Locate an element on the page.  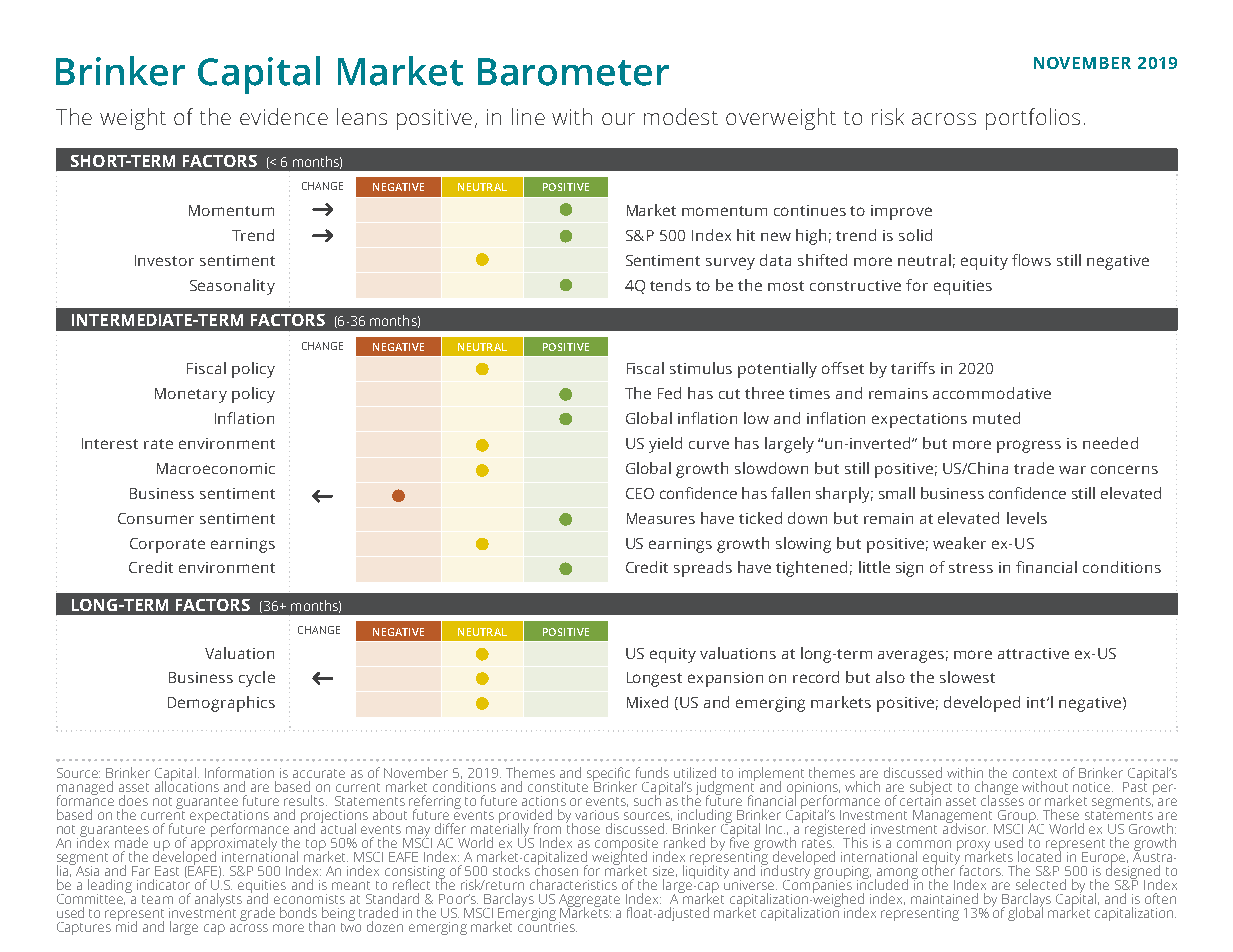
Demographics is located at coordinates (221, 704).
